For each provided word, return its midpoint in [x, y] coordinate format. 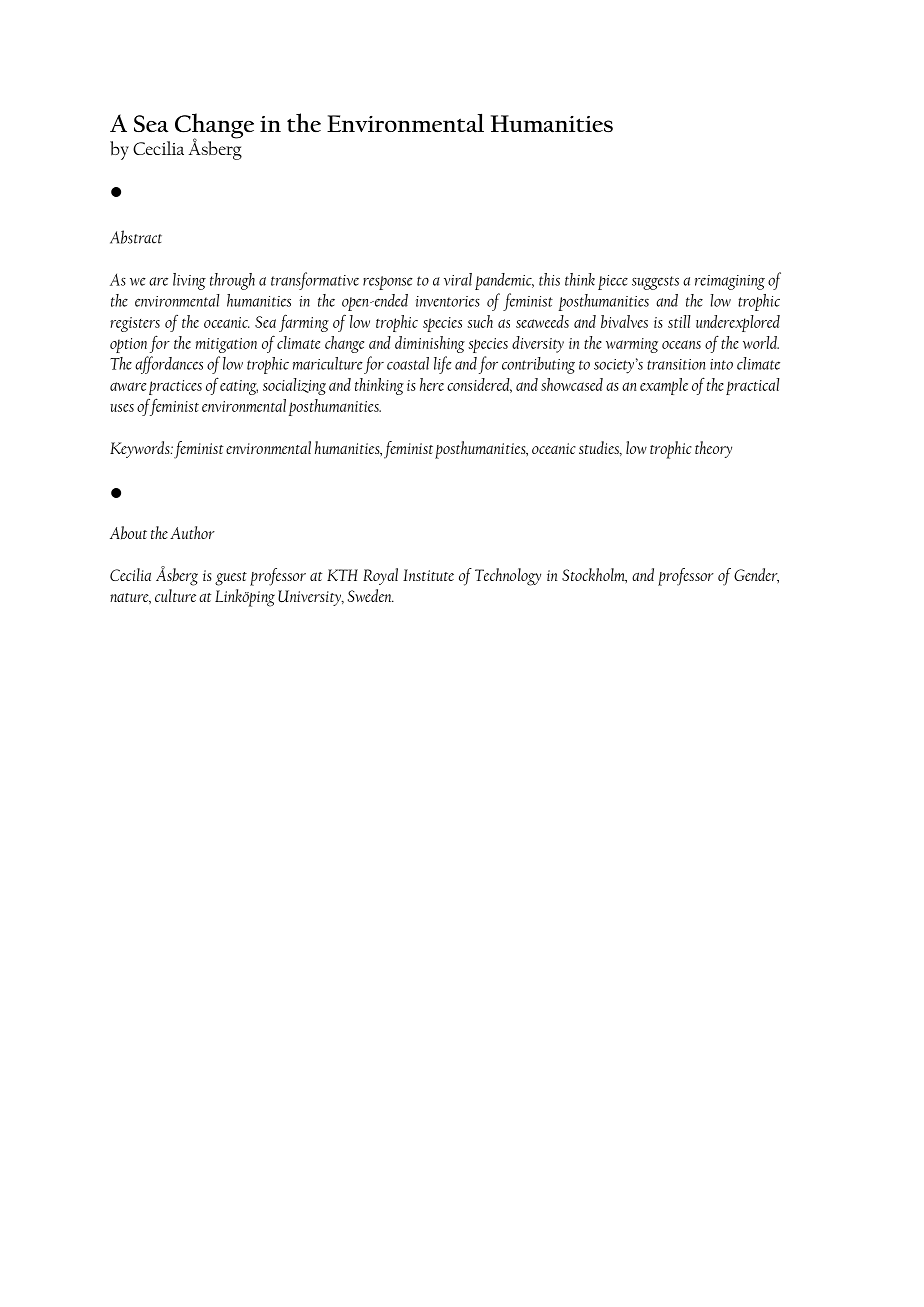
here [432, 384]
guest [231, 579]
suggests [655, 283]
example [664, 386]
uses [122, 408]
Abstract [136, 237]
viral [458, 279]
